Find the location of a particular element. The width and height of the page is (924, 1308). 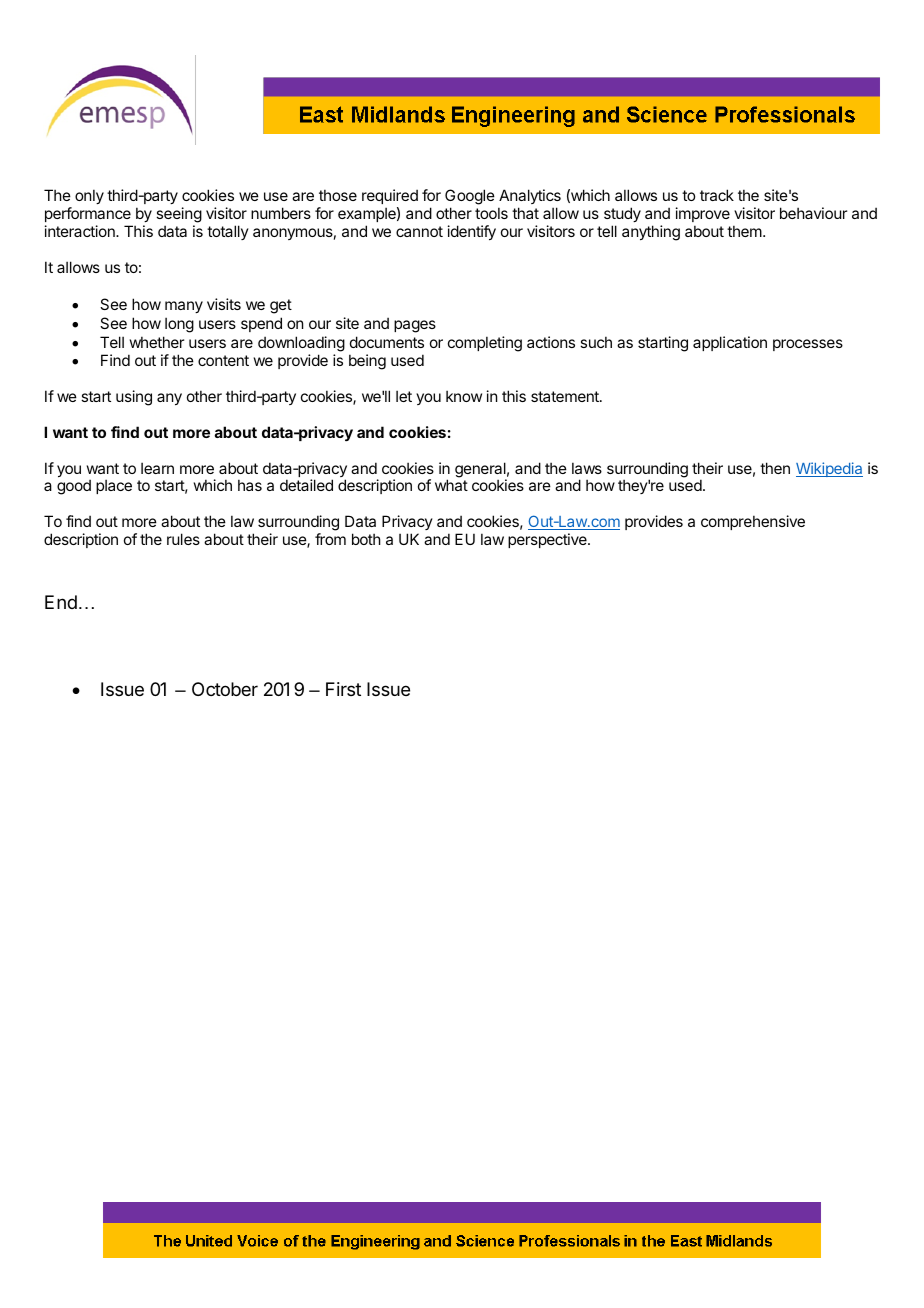

then is located at coordinates (775, 468).
